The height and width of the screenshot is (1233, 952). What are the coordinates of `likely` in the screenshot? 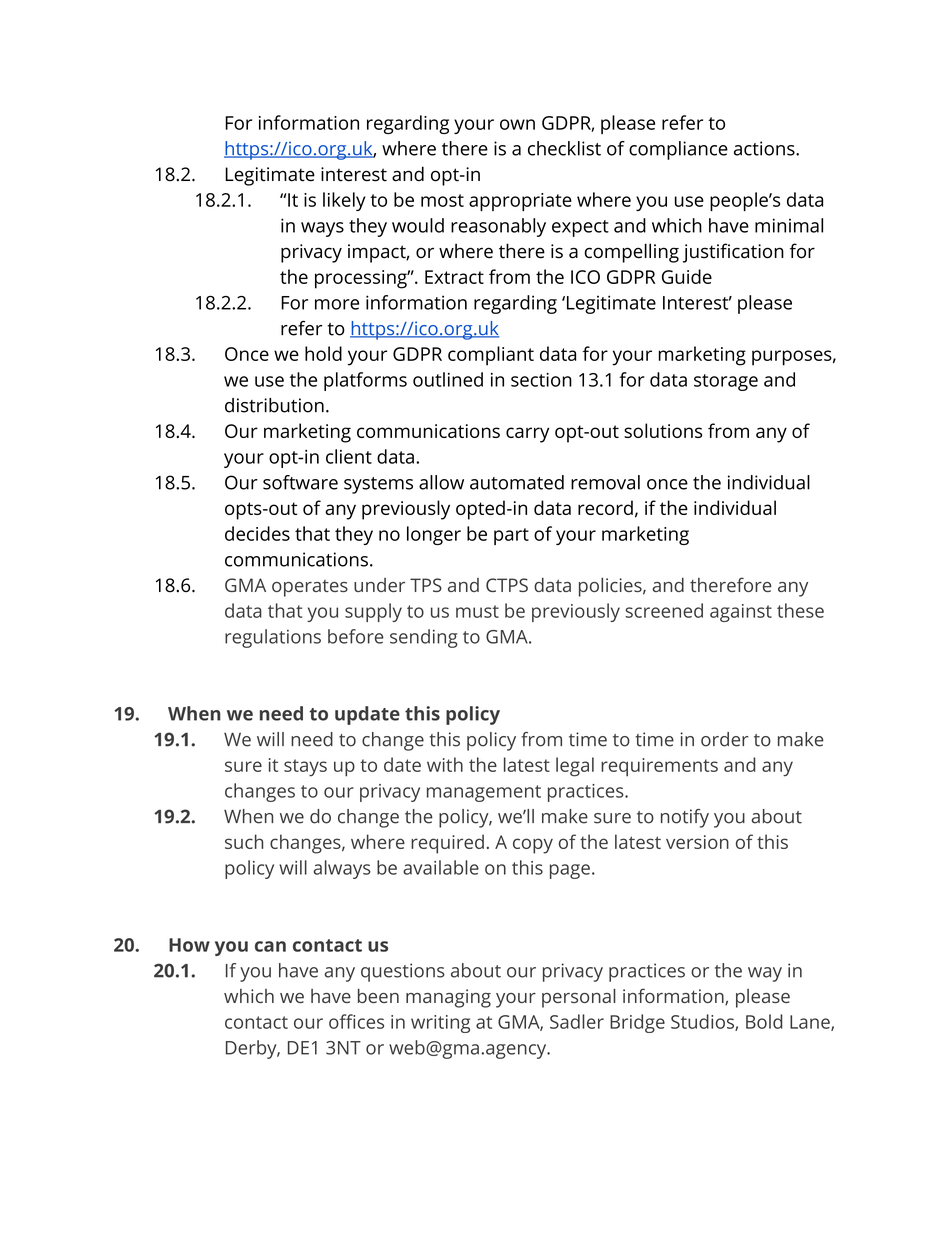 It's located at (344, 201).
